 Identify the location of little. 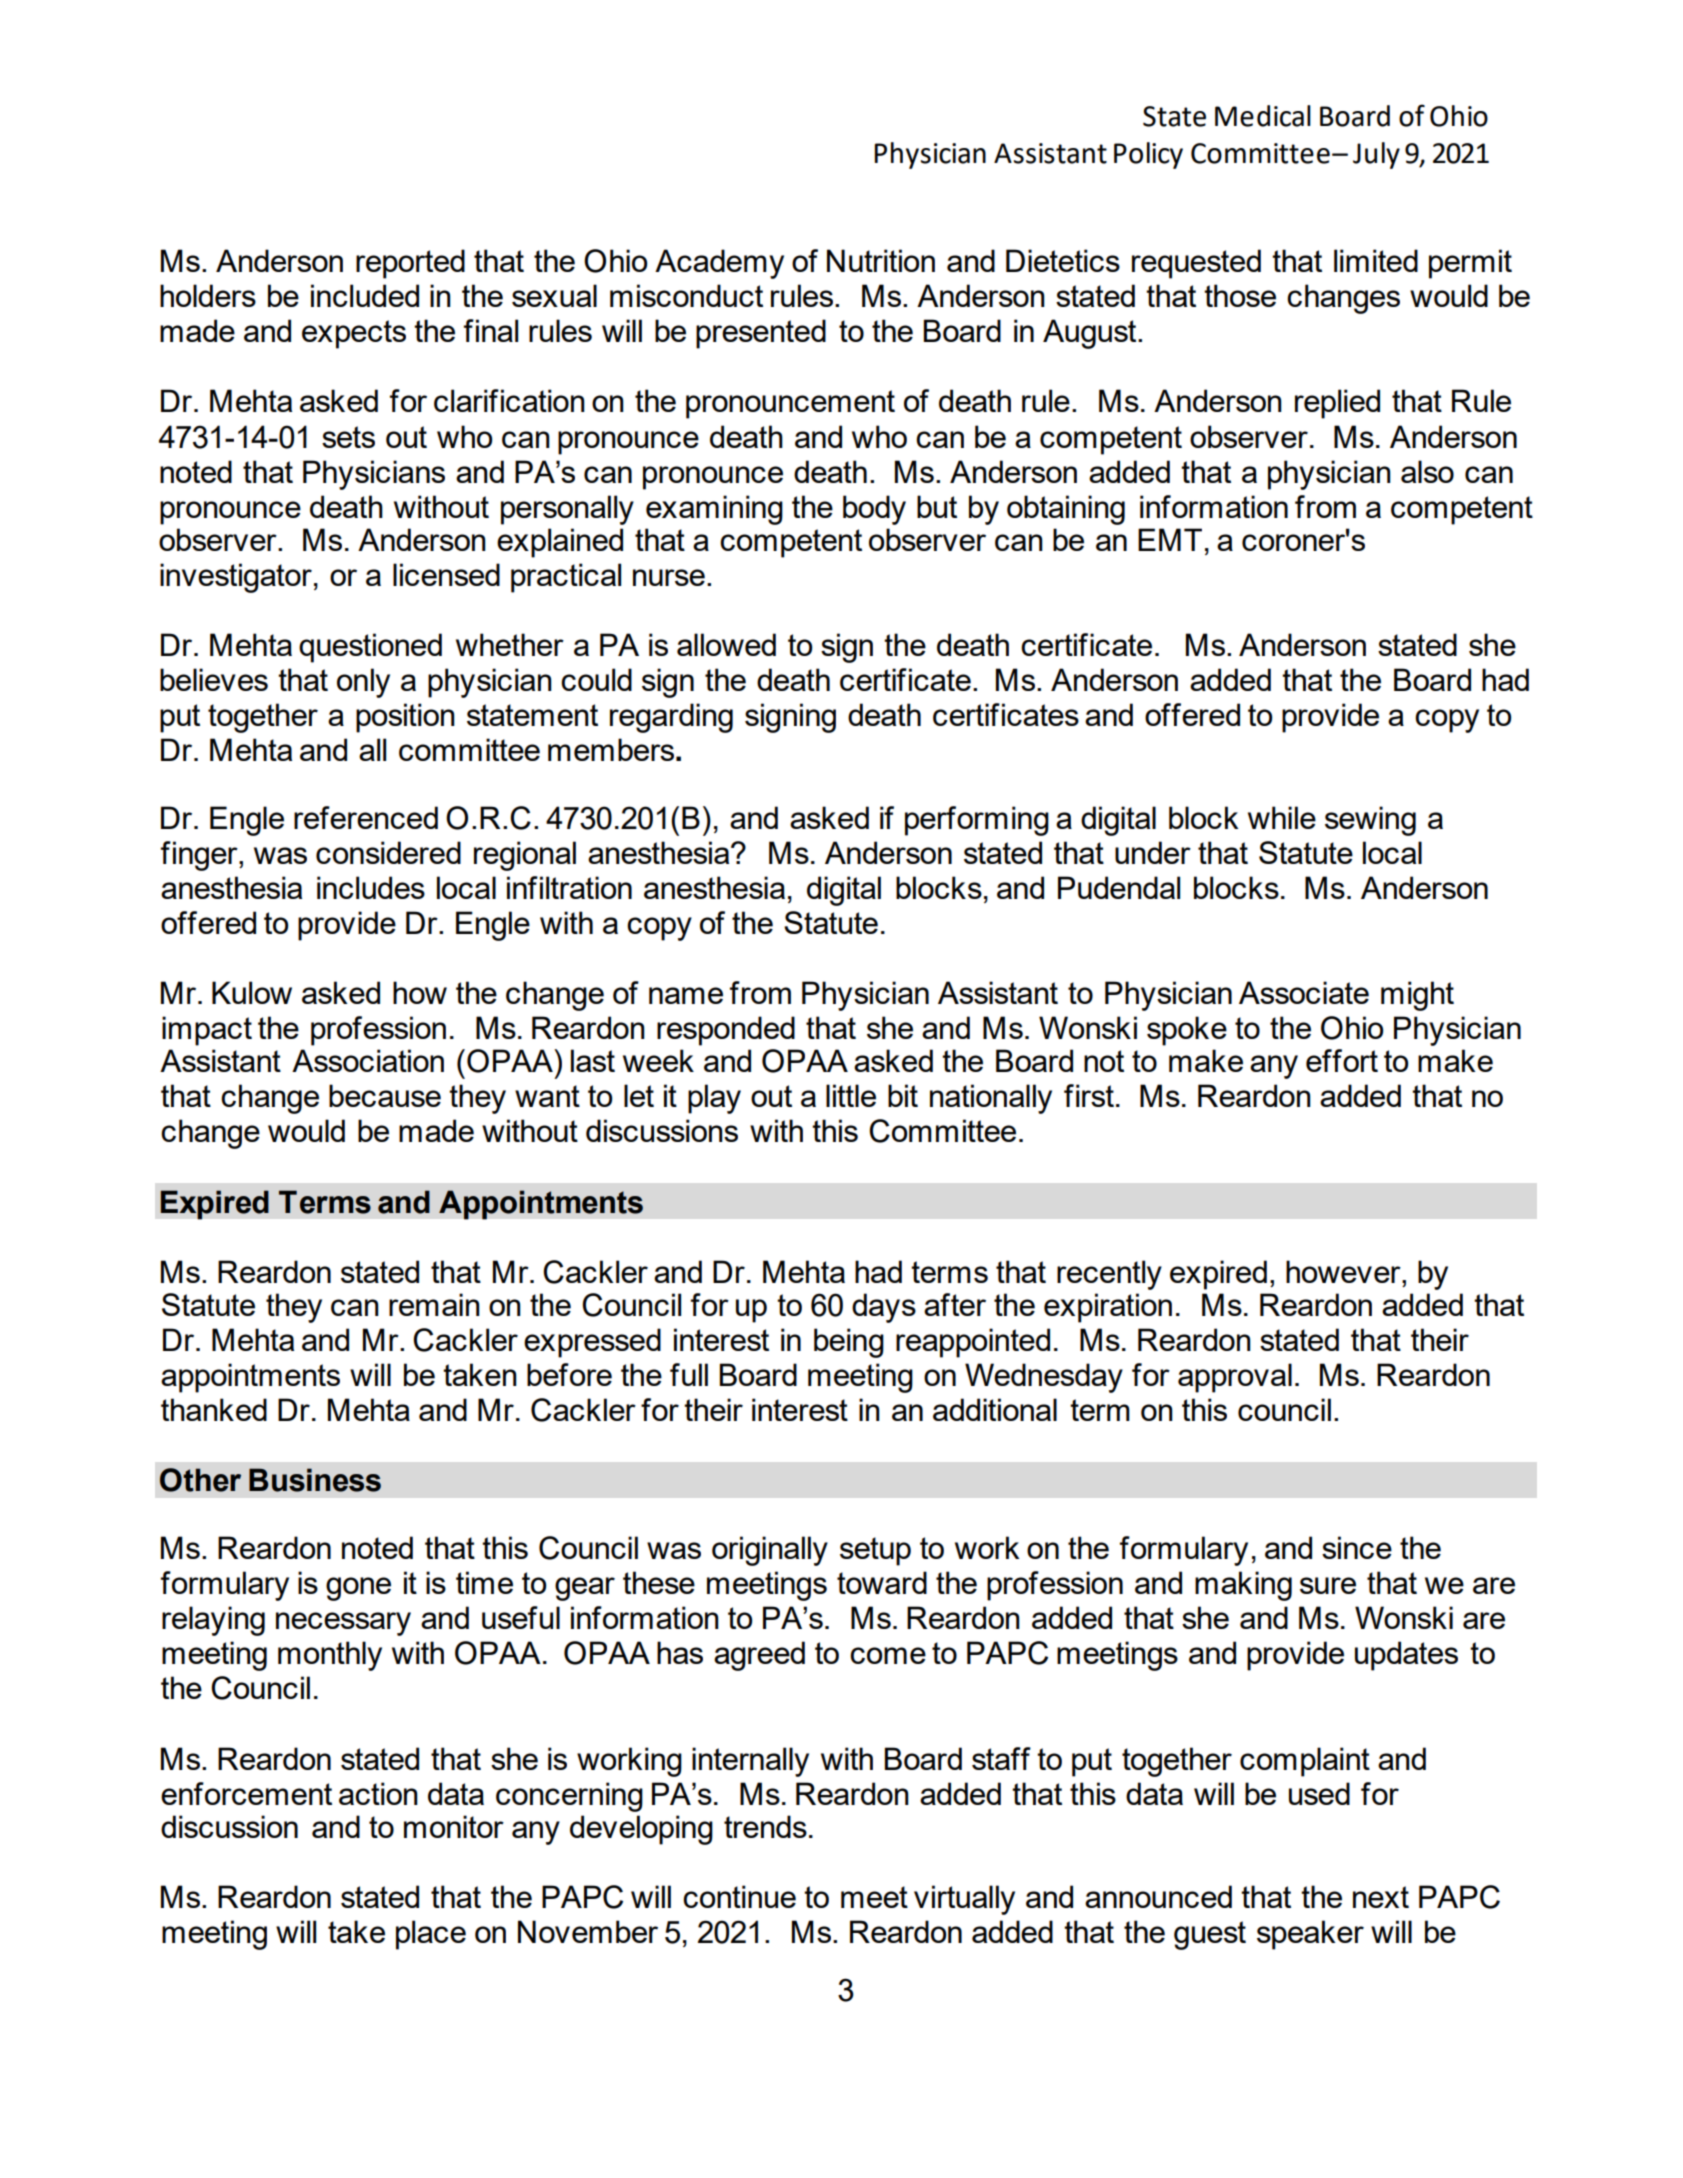
(851, 1095).
